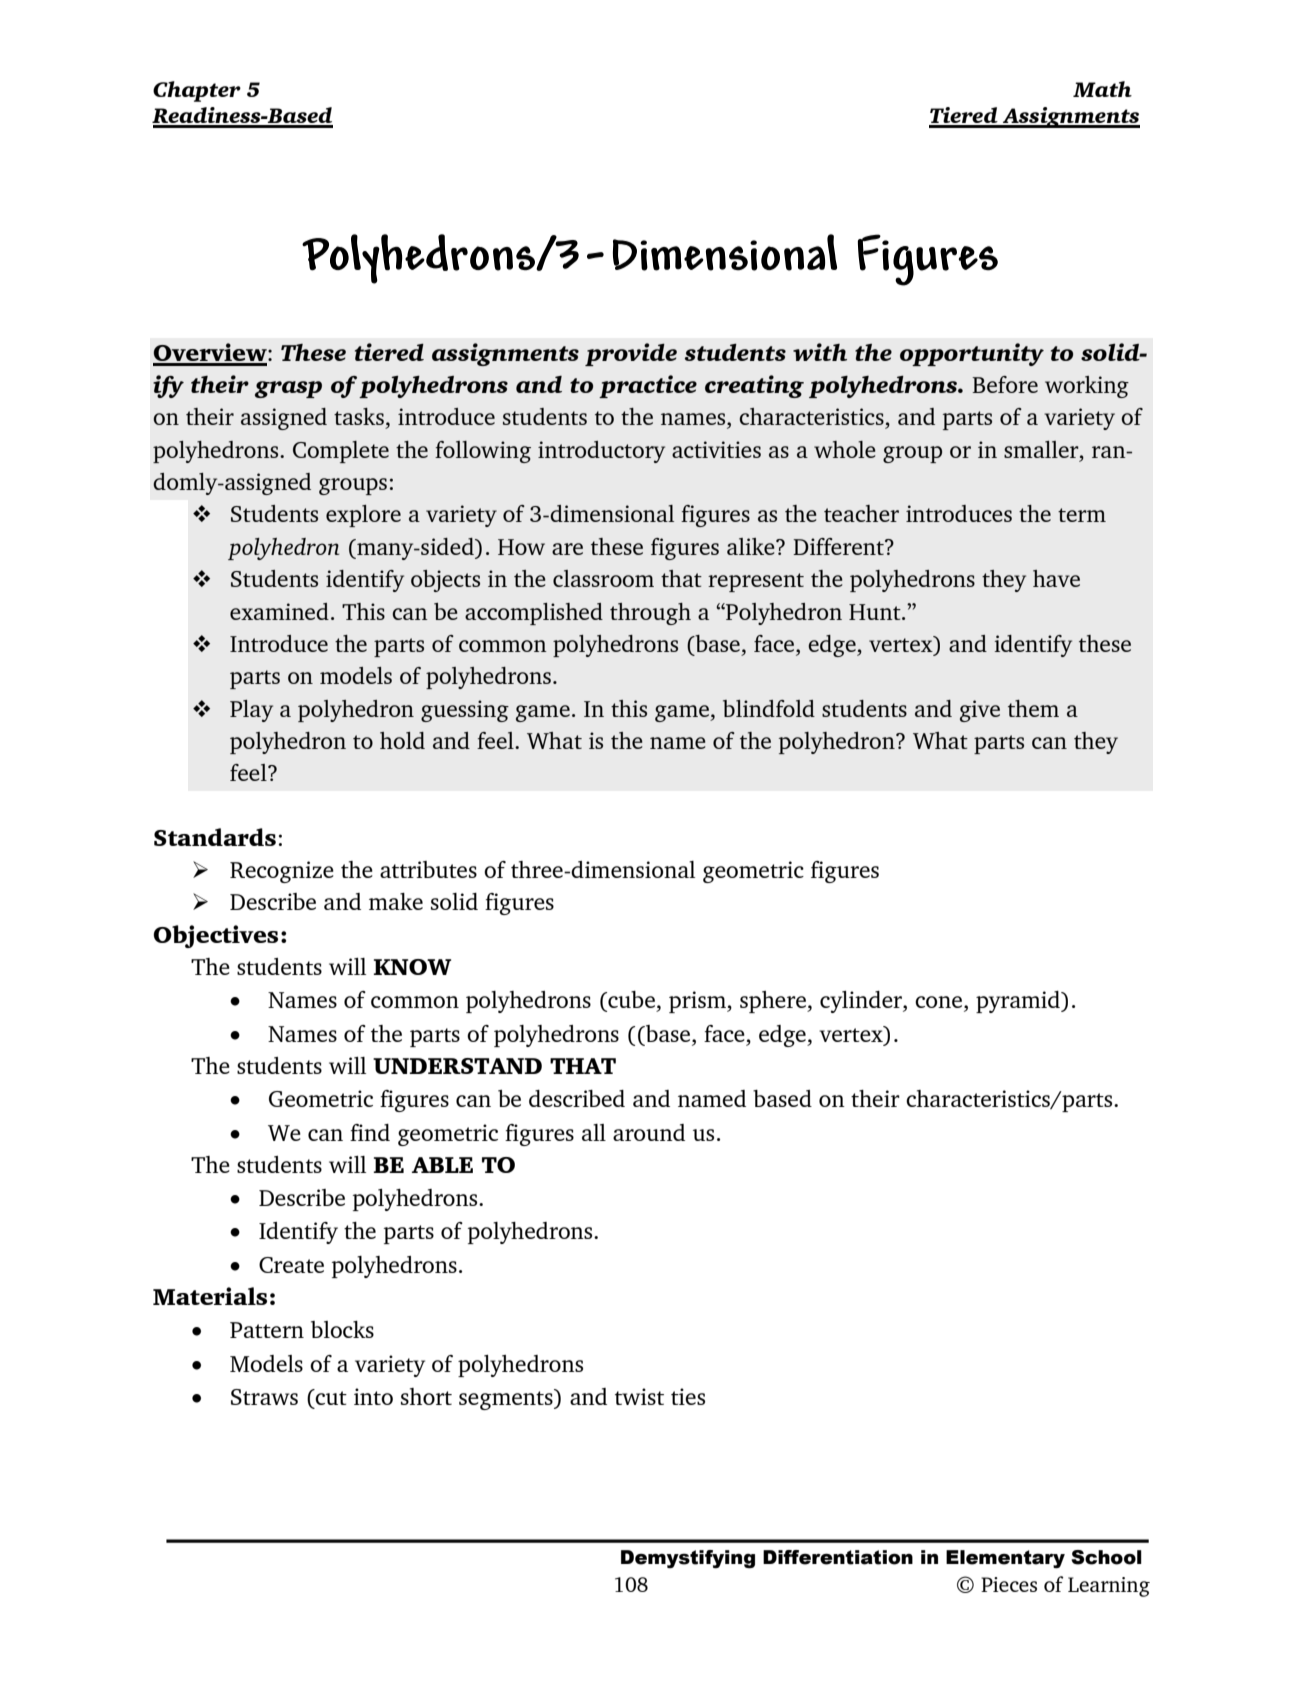 This screenshot has height=1687, width=1303. I want to click on cone, so click(938, 1002).
